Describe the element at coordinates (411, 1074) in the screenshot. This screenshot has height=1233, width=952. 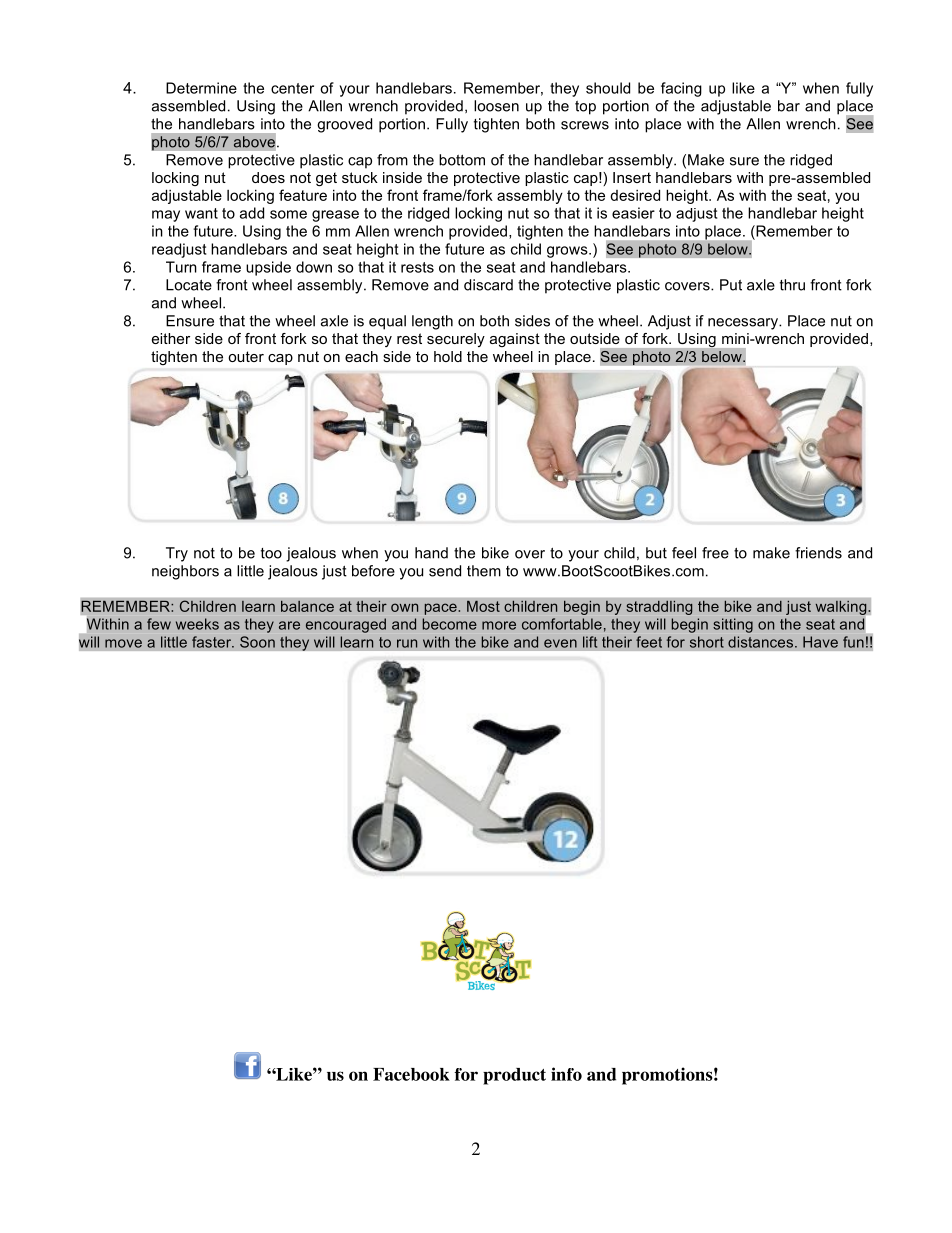
I see `Facebook` at that location.
